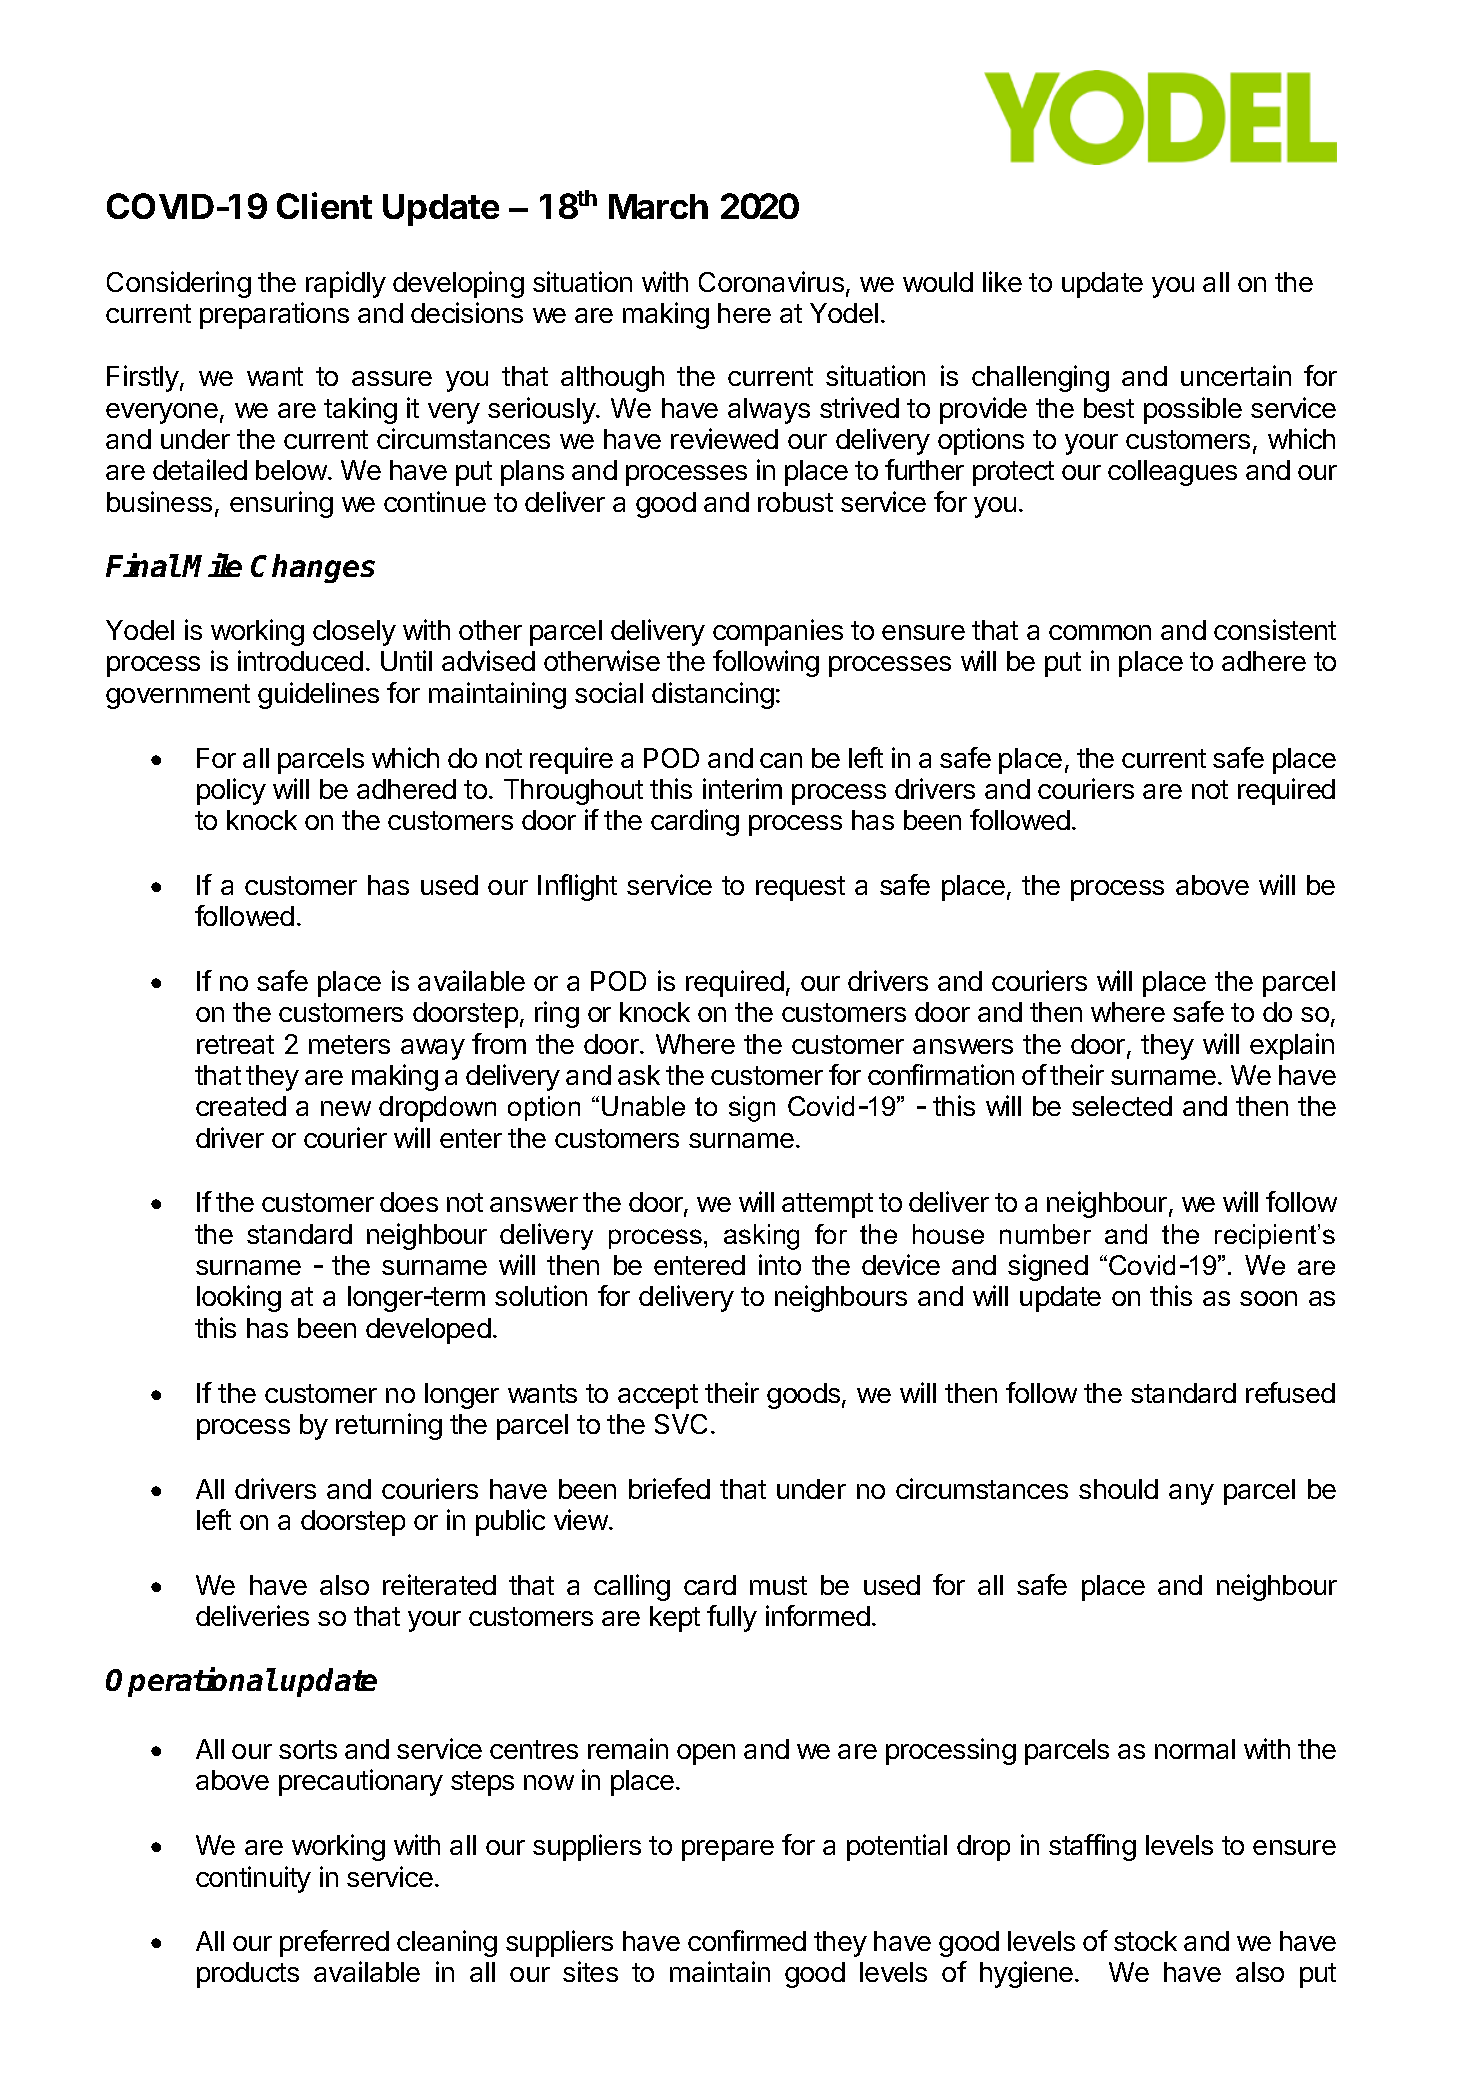  Describe the element at coordinates (643, 1106) in the page. I see `Unable` at that location.
